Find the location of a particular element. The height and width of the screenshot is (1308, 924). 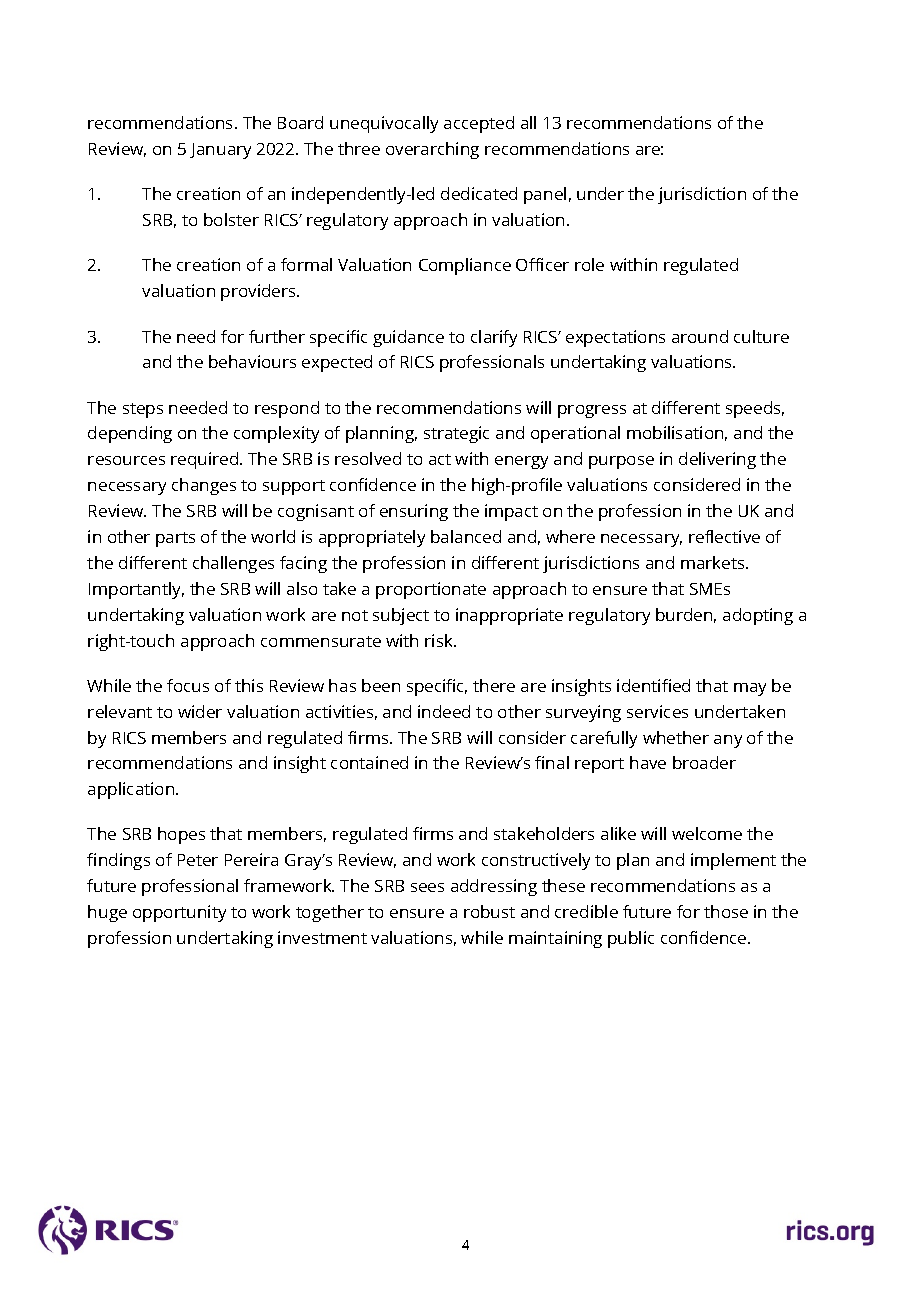

identified is located at coordinates (653, 685).
